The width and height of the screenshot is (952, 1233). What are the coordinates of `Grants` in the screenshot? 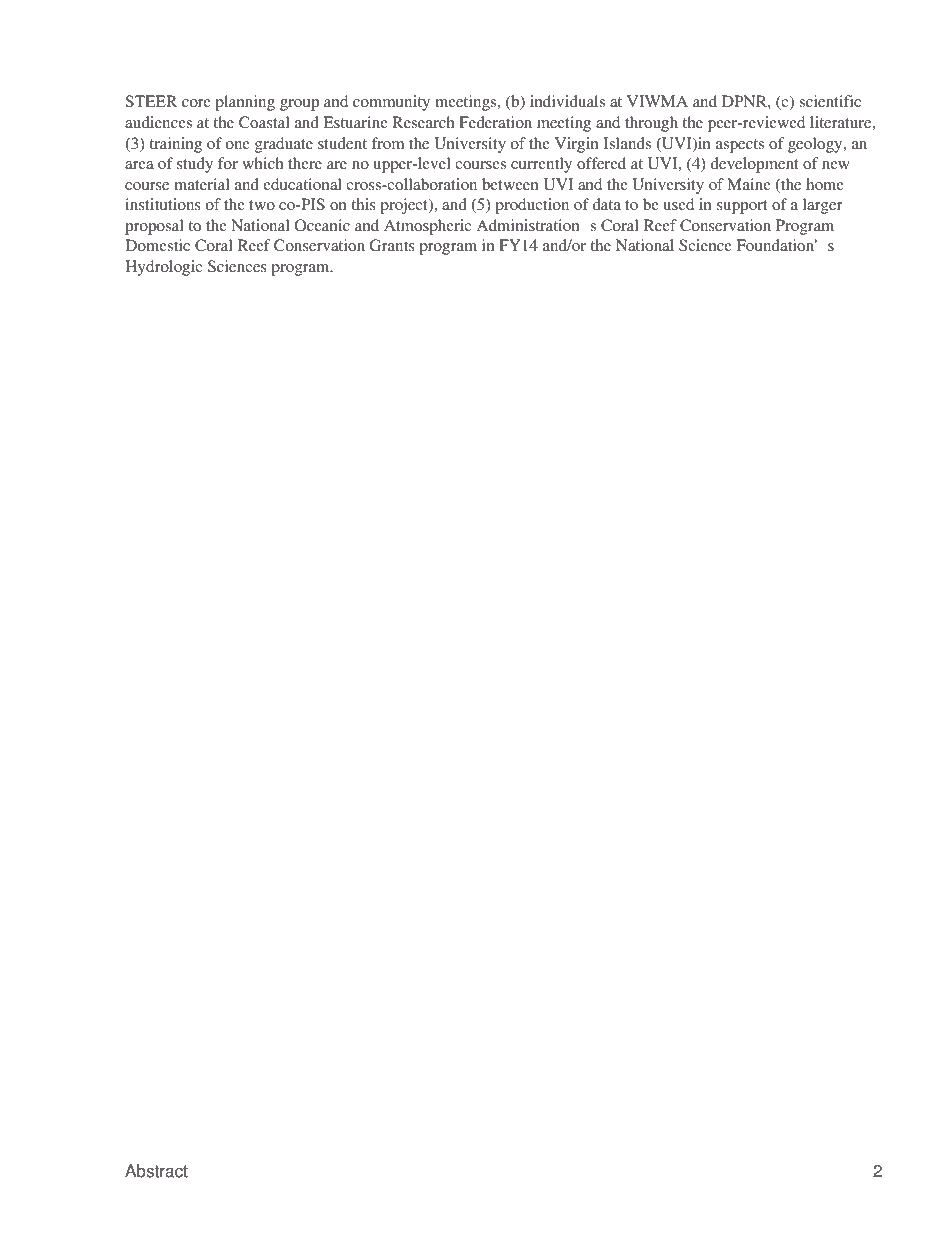 It's located at (392, 245).
